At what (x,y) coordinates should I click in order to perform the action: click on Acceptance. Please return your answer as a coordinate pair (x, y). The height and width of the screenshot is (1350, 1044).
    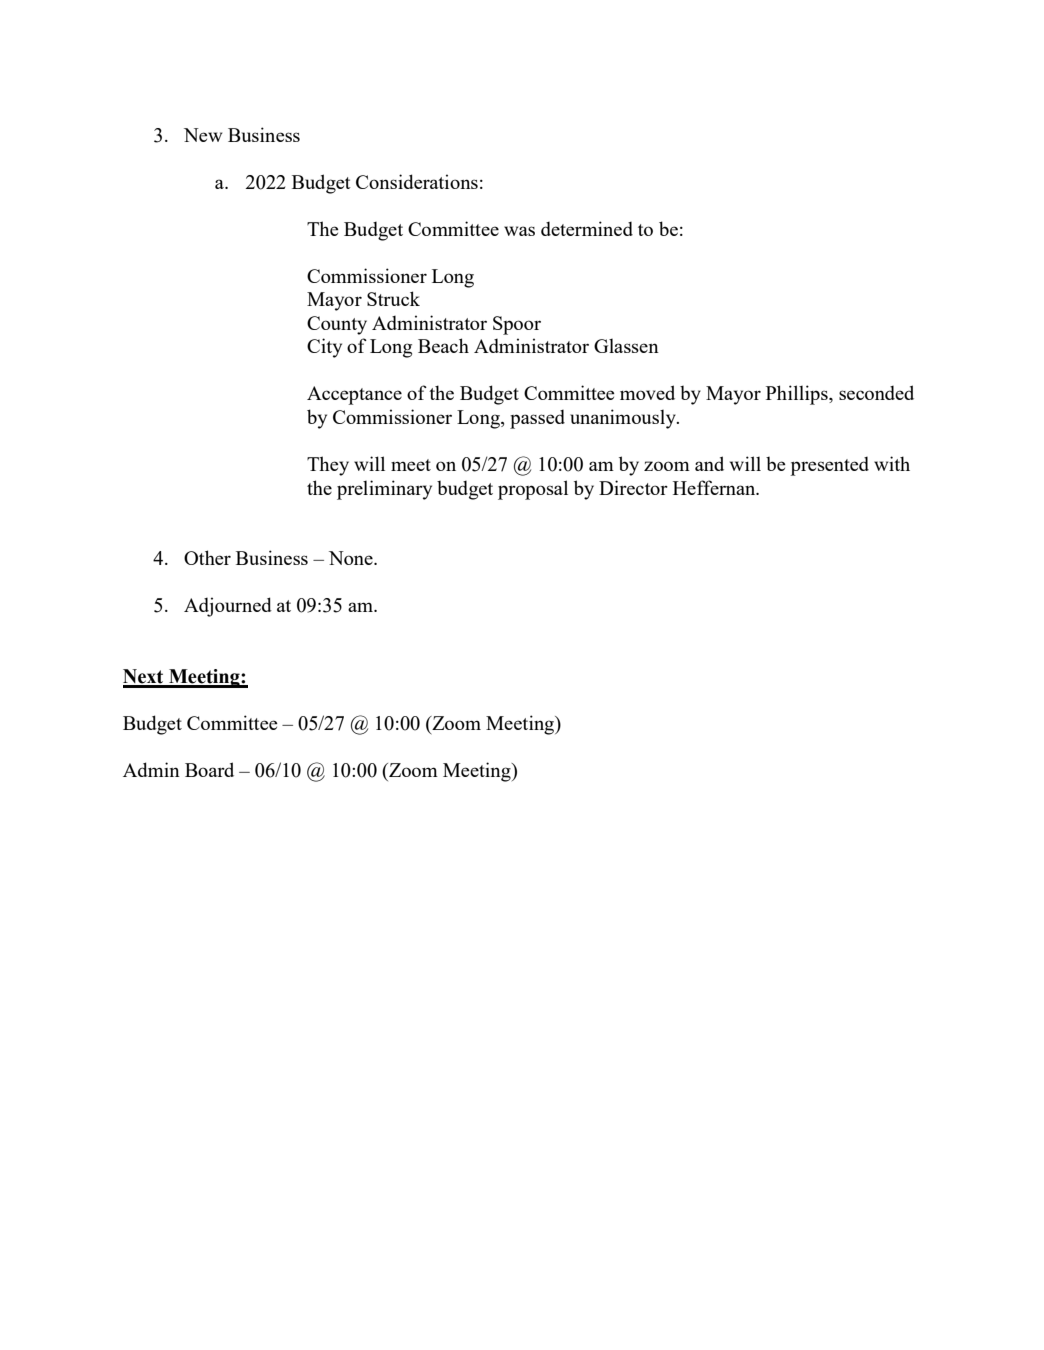
    Looking at the image, I should click on (354, 395).
